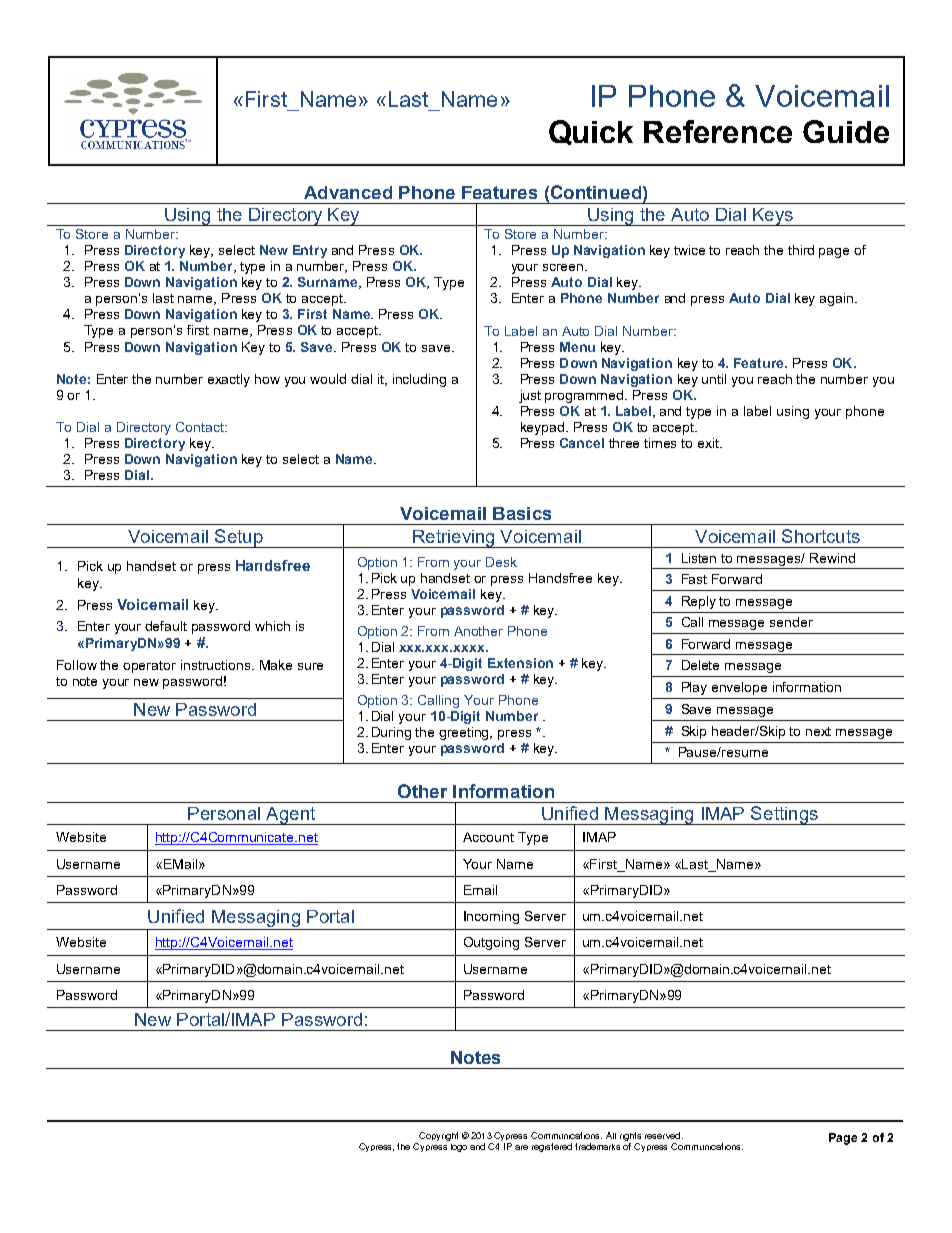  What do you see at coordinates (348, 192) in the screenshot?
I see `Advanced` at bounding box center [348, 192].
